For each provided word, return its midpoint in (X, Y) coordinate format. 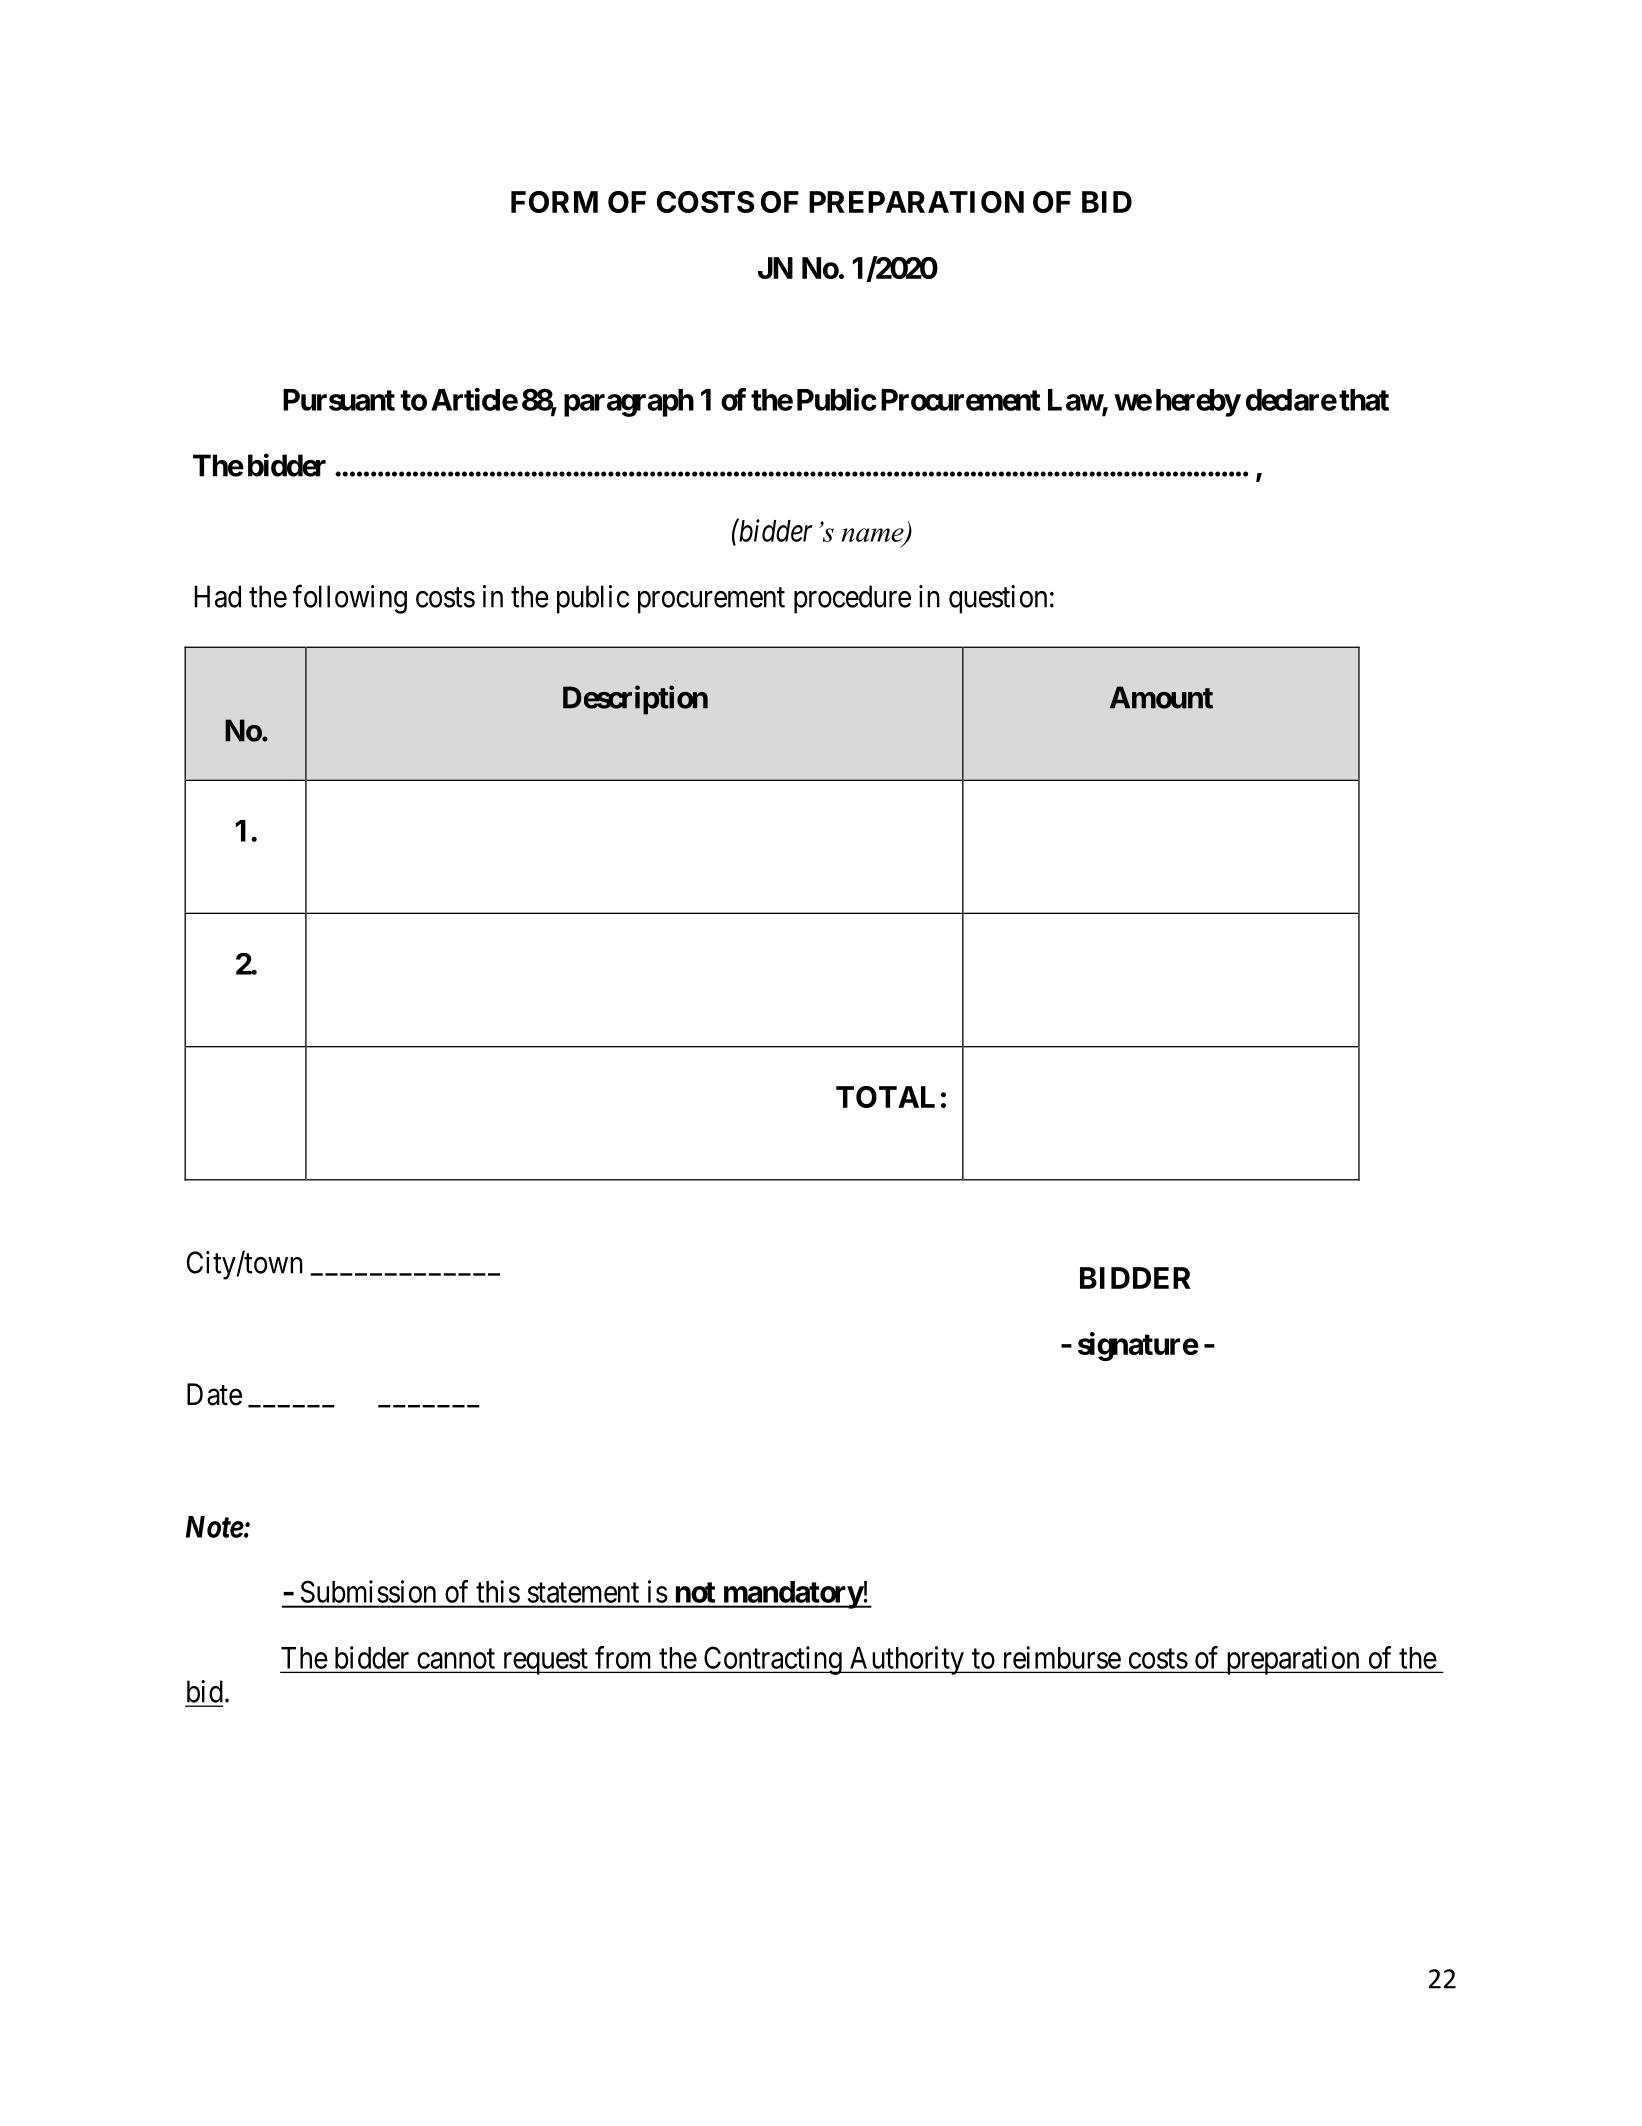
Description (635, 700)
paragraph (629, 403)
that (1364, 400)
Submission (368, 1591)
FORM (554, 202)
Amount (1161, 697)
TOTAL (885, 1097)
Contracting (772, 1660)
